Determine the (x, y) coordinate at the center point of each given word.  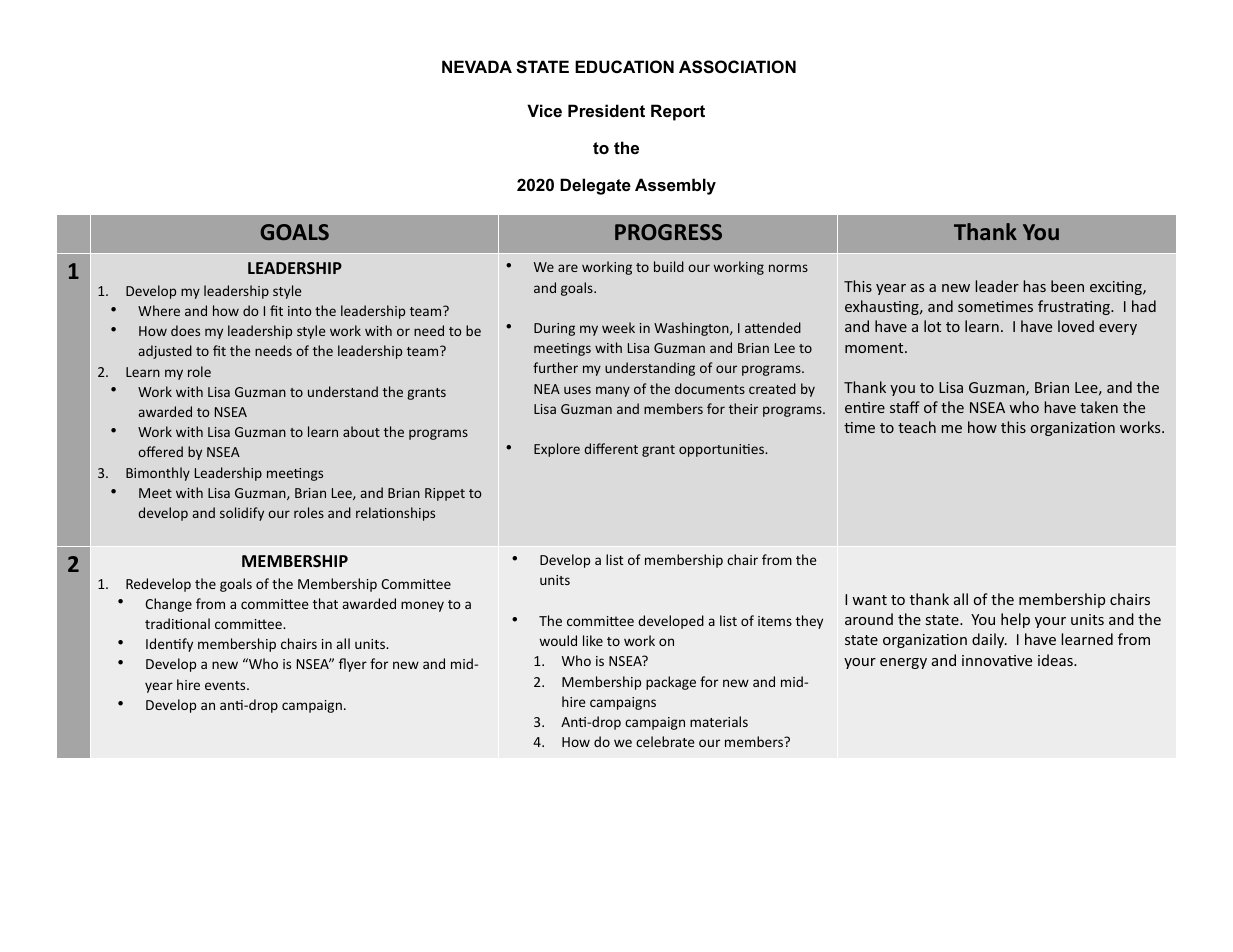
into (300, 311)
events (226, 685)
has (1034, 286)
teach (917, 427)
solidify (242, 514)
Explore (557, 450)
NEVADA (477, 66)
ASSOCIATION (737, 67)
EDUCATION (624, 66)
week (618, 327)
